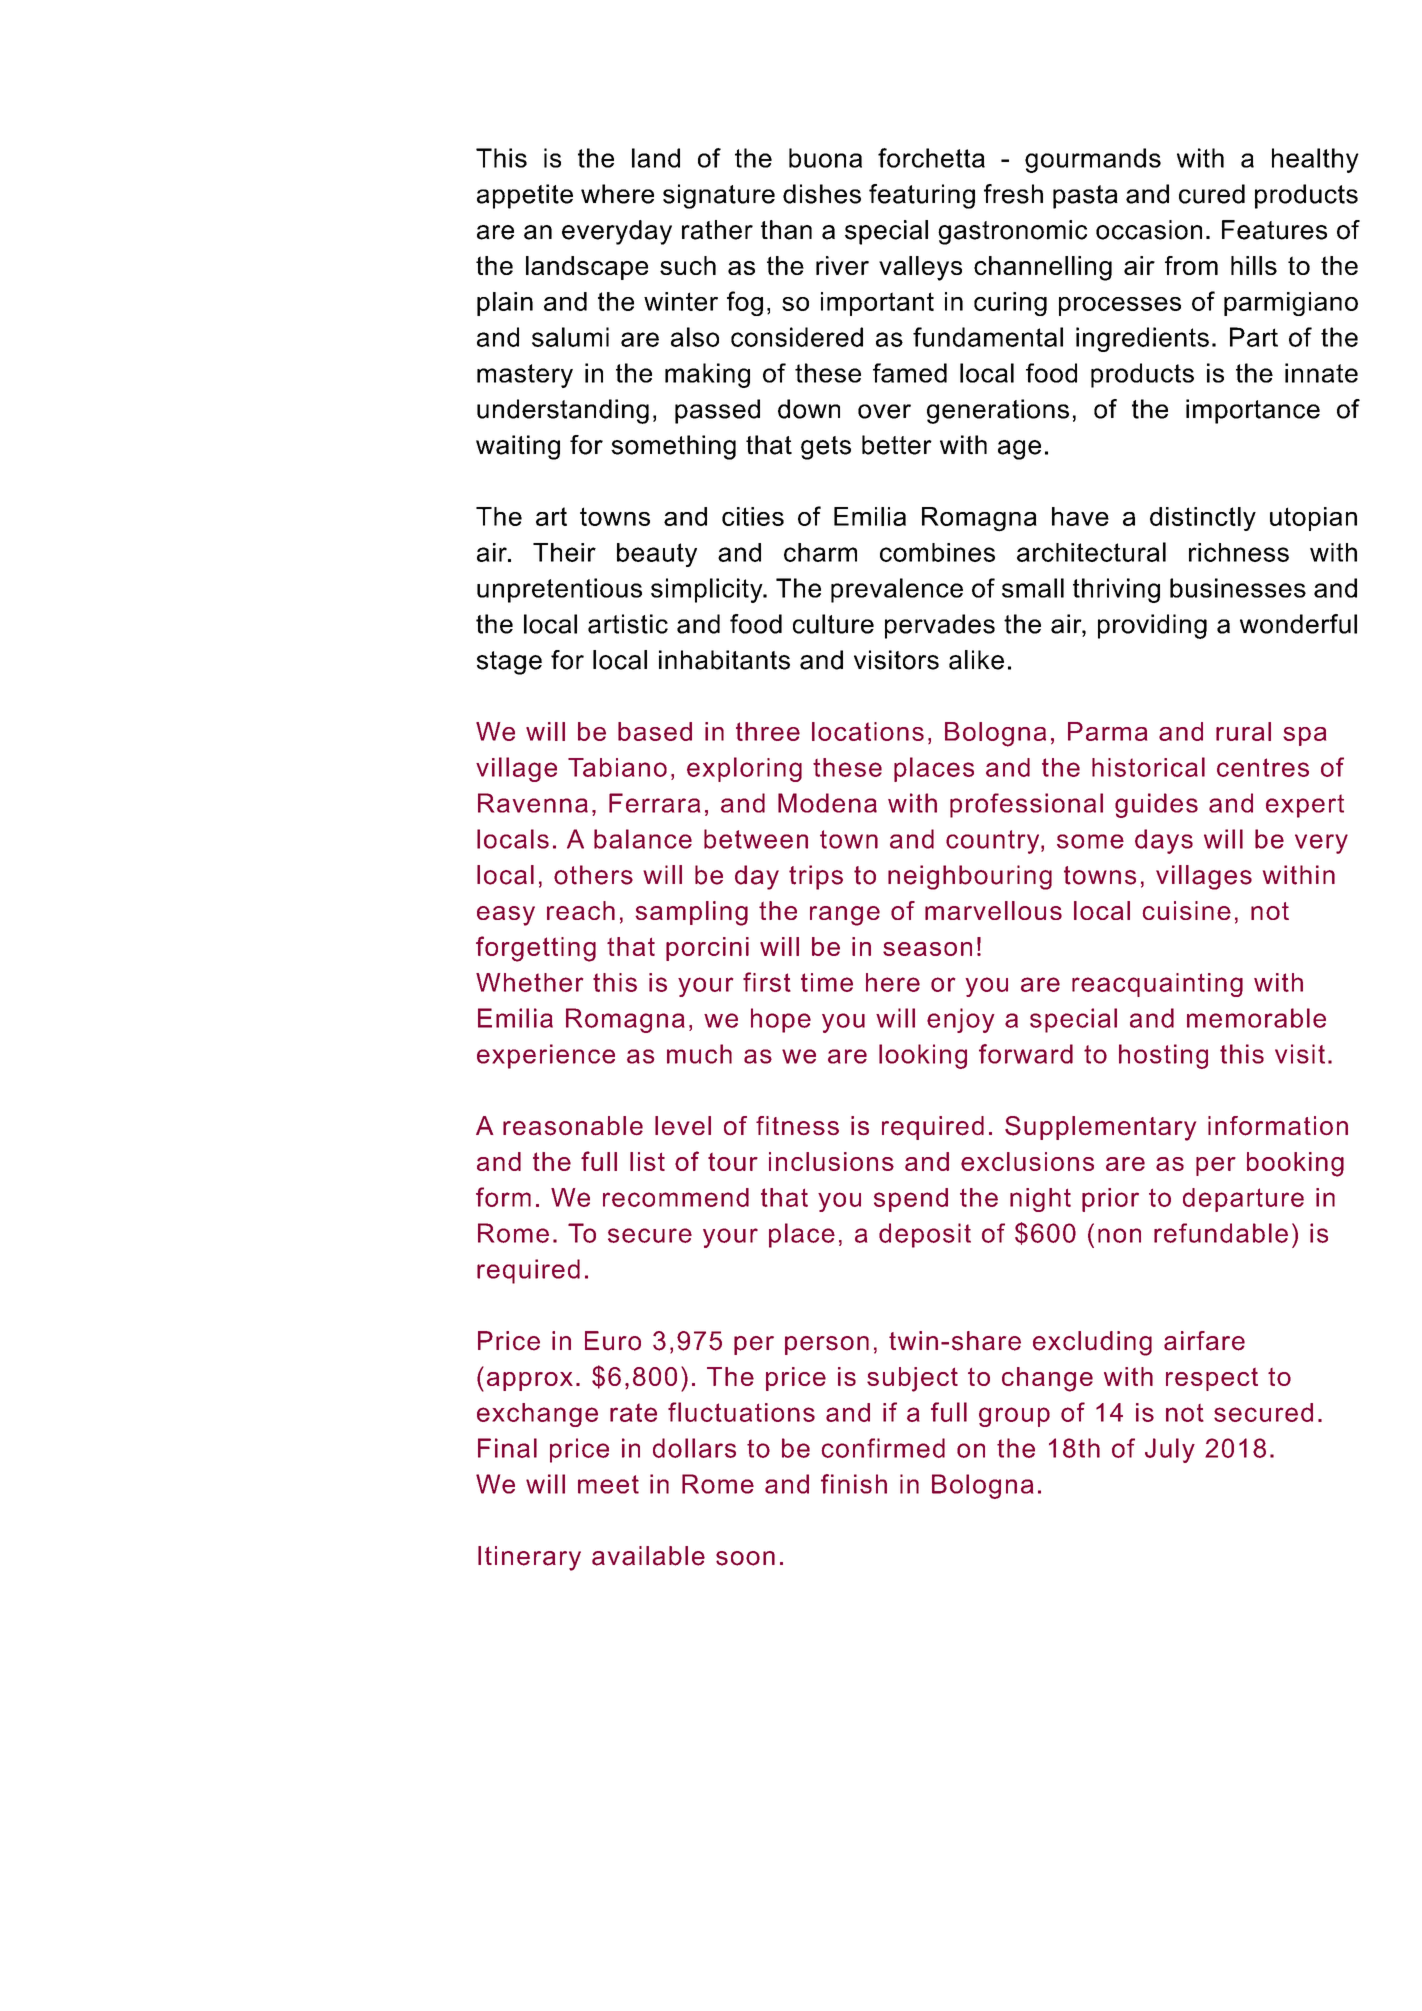 The width and height of the screenshot is (1422, 2011). I want to click on featuring, so click(922, 196).
